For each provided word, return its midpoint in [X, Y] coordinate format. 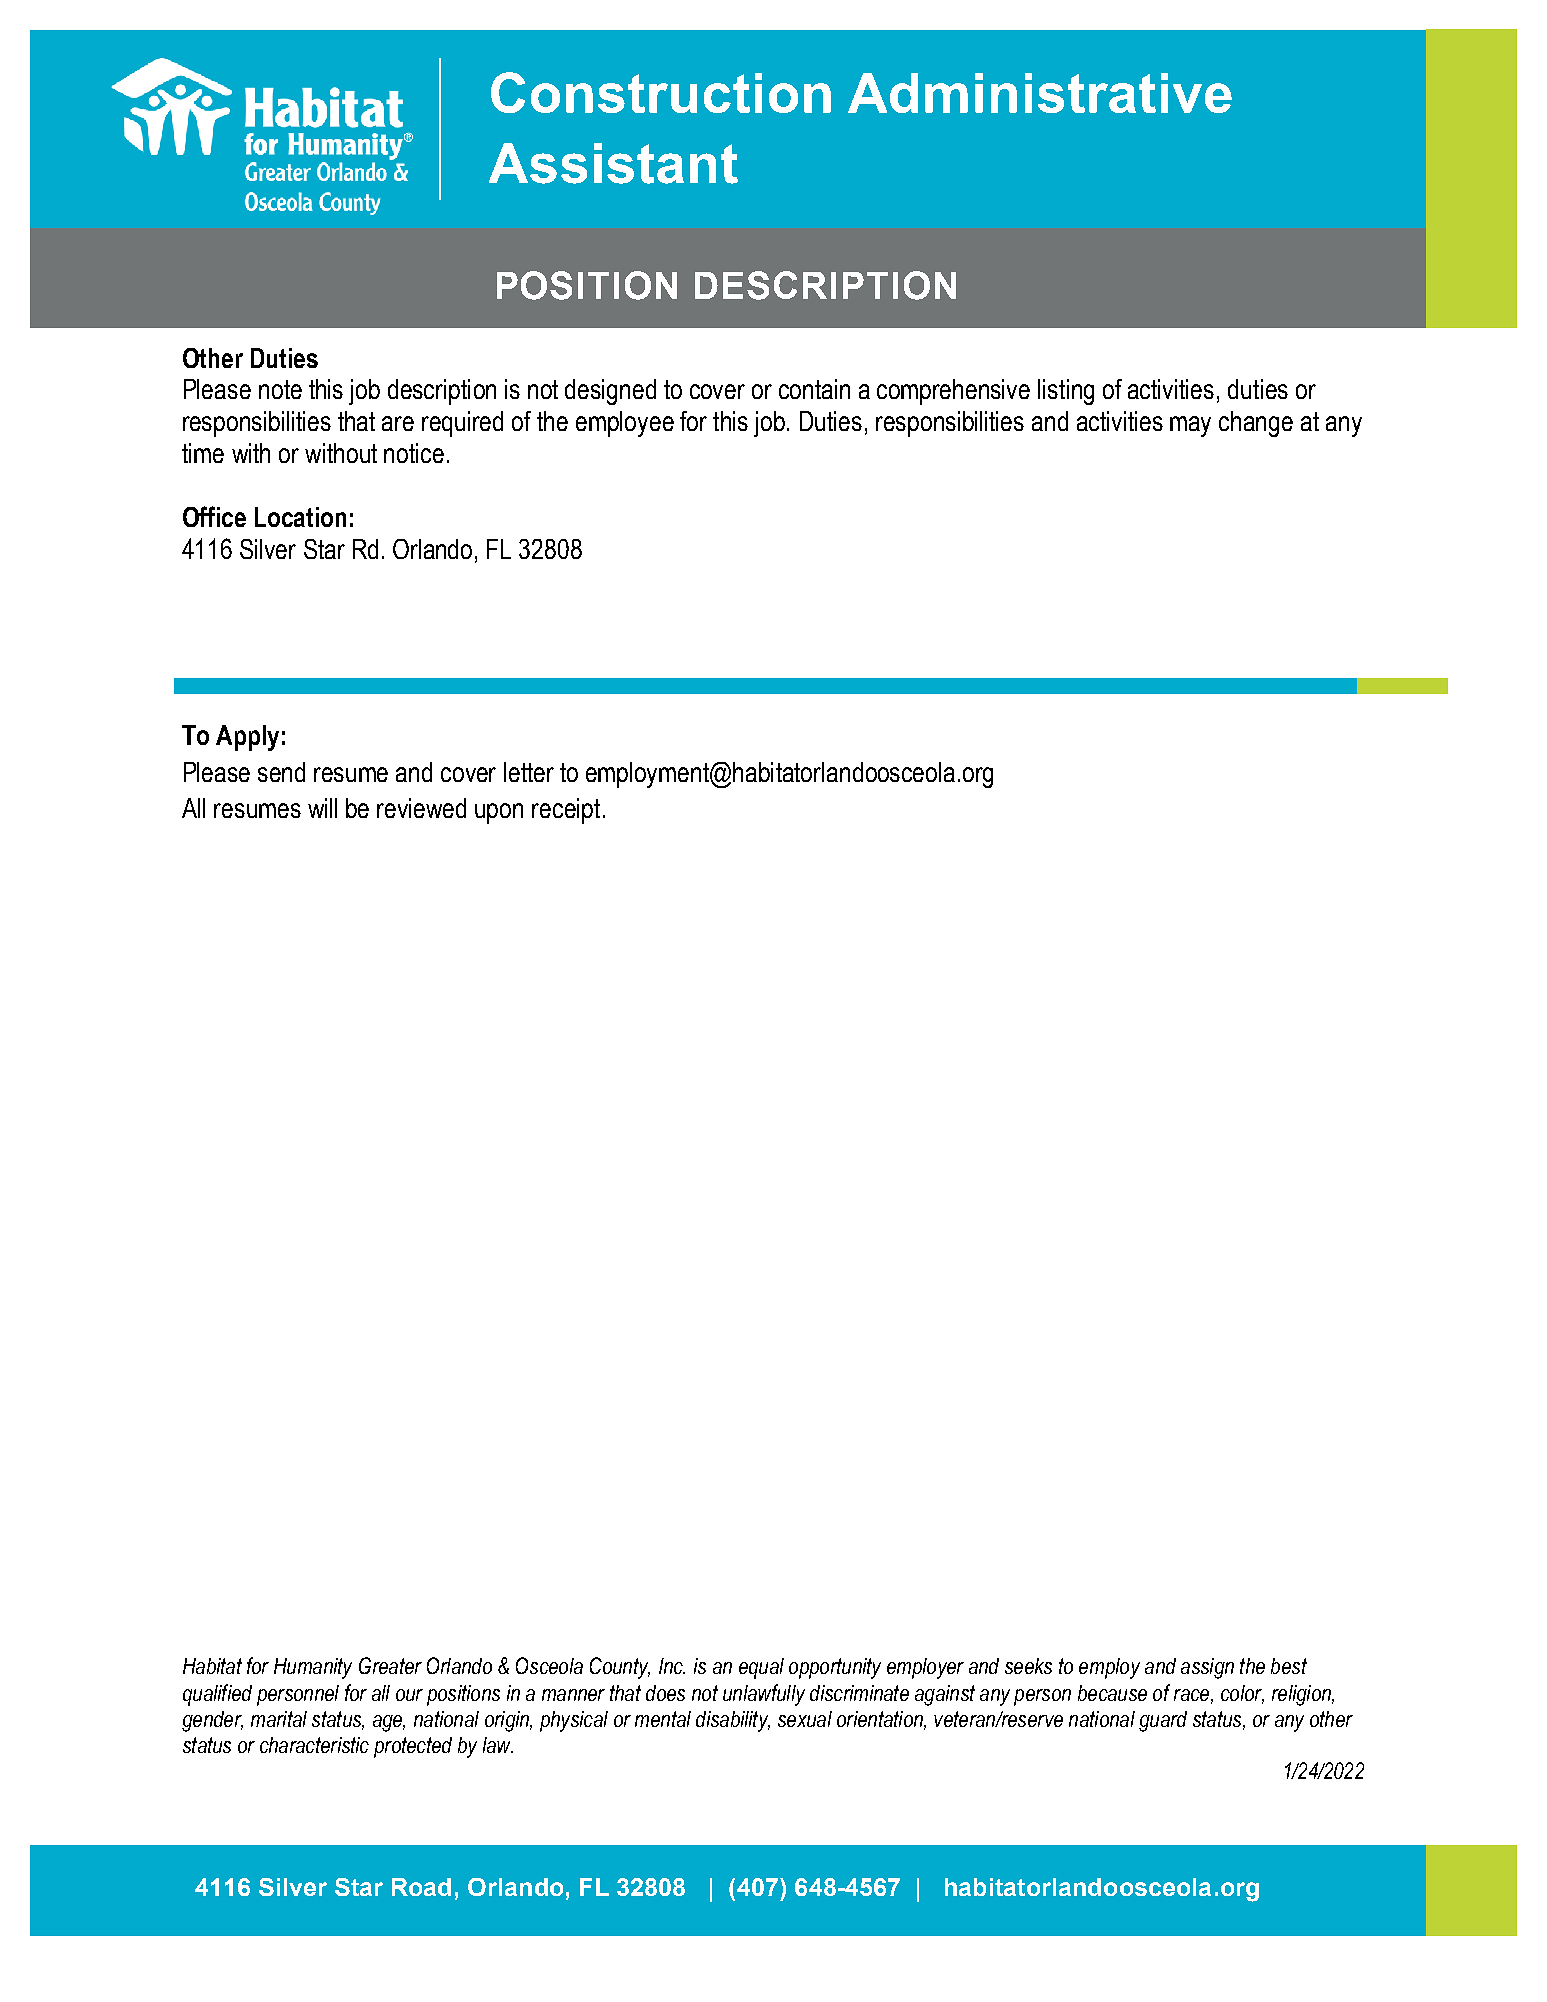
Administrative [1040, 93]
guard [1163, 1721]
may [1190, 426]
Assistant [613, 163]
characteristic [314, 1745]
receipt [566, 811]
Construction [661, 92]
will [322, 808]
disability [733, 1721]
